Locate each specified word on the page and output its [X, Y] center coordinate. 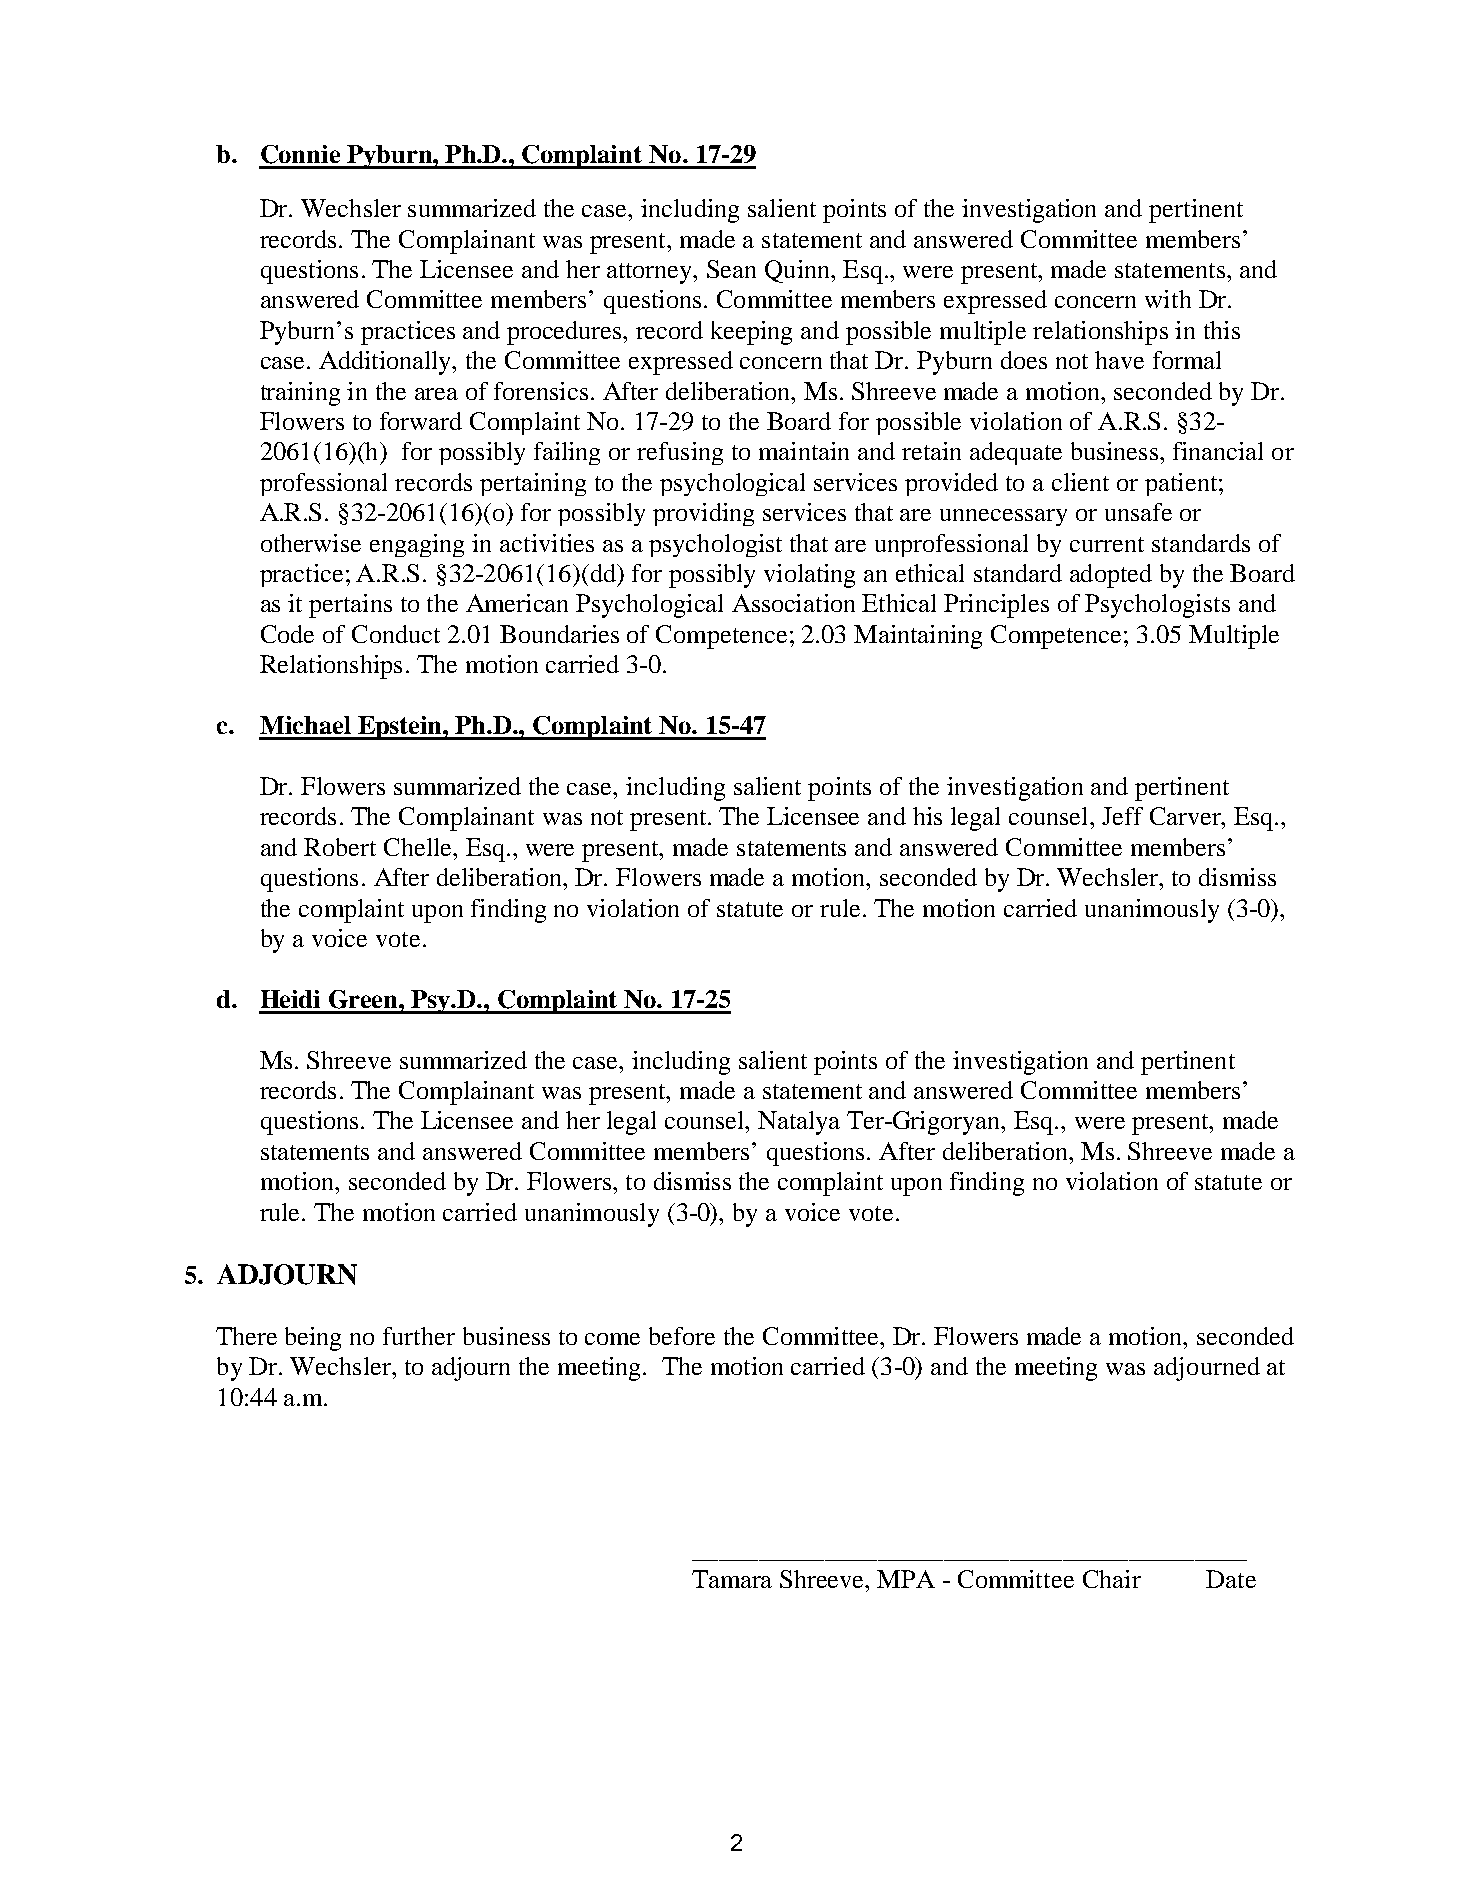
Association [793, 603]
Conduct [396, 634]
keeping [751, 333]
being [313, 1339]
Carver [1186, 816]
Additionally [386, 363]
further [419, 1336]
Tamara [732, 1579]
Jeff [1122, 816]
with [1168, 299]
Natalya [799, 1123]
